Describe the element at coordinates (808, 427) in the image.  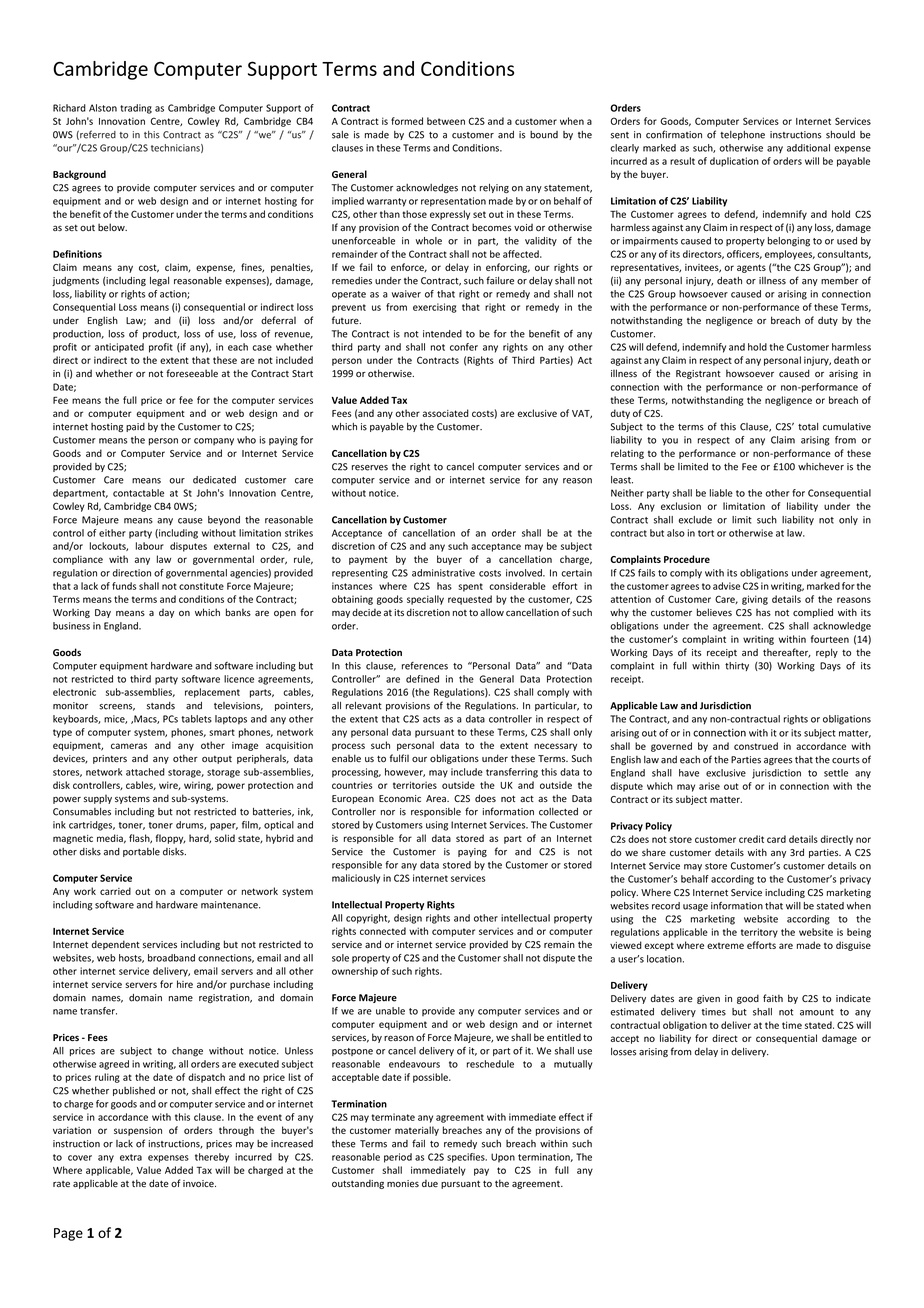
I see `total` at that location.
